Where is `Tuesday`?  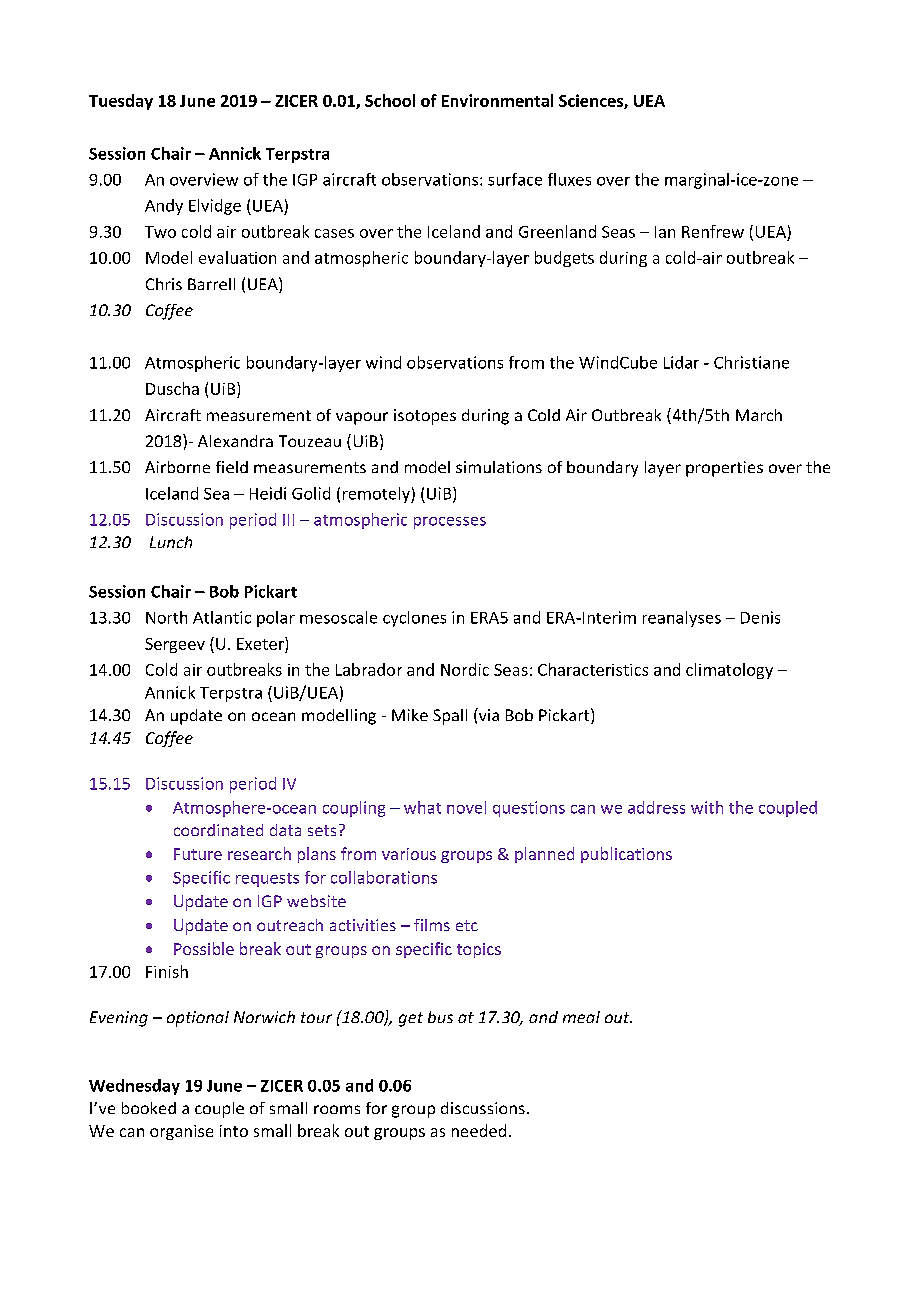 Tuesday is located at coordinates (121, 102).
